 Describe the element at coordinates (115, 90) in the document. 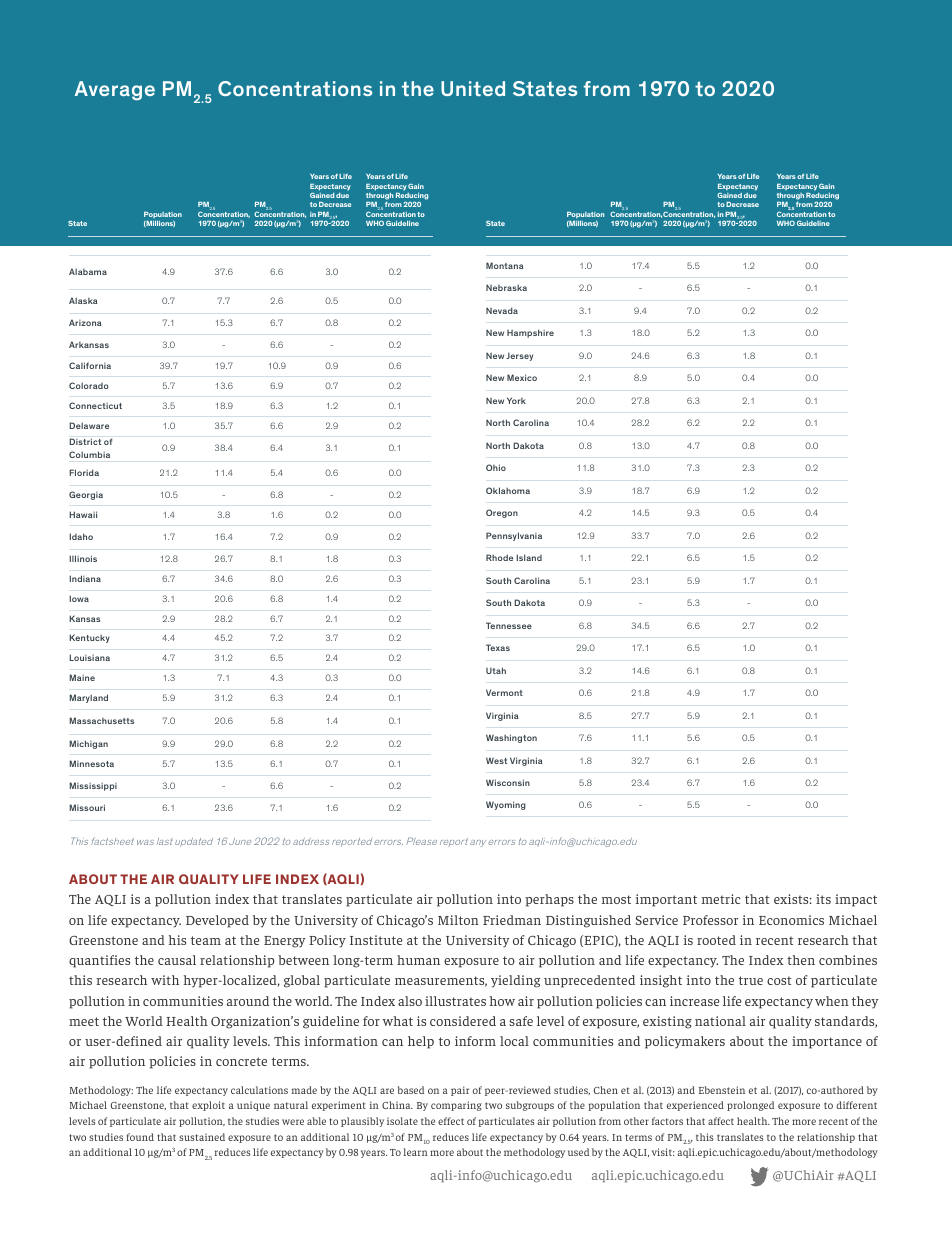

I see `Average` at that location.
